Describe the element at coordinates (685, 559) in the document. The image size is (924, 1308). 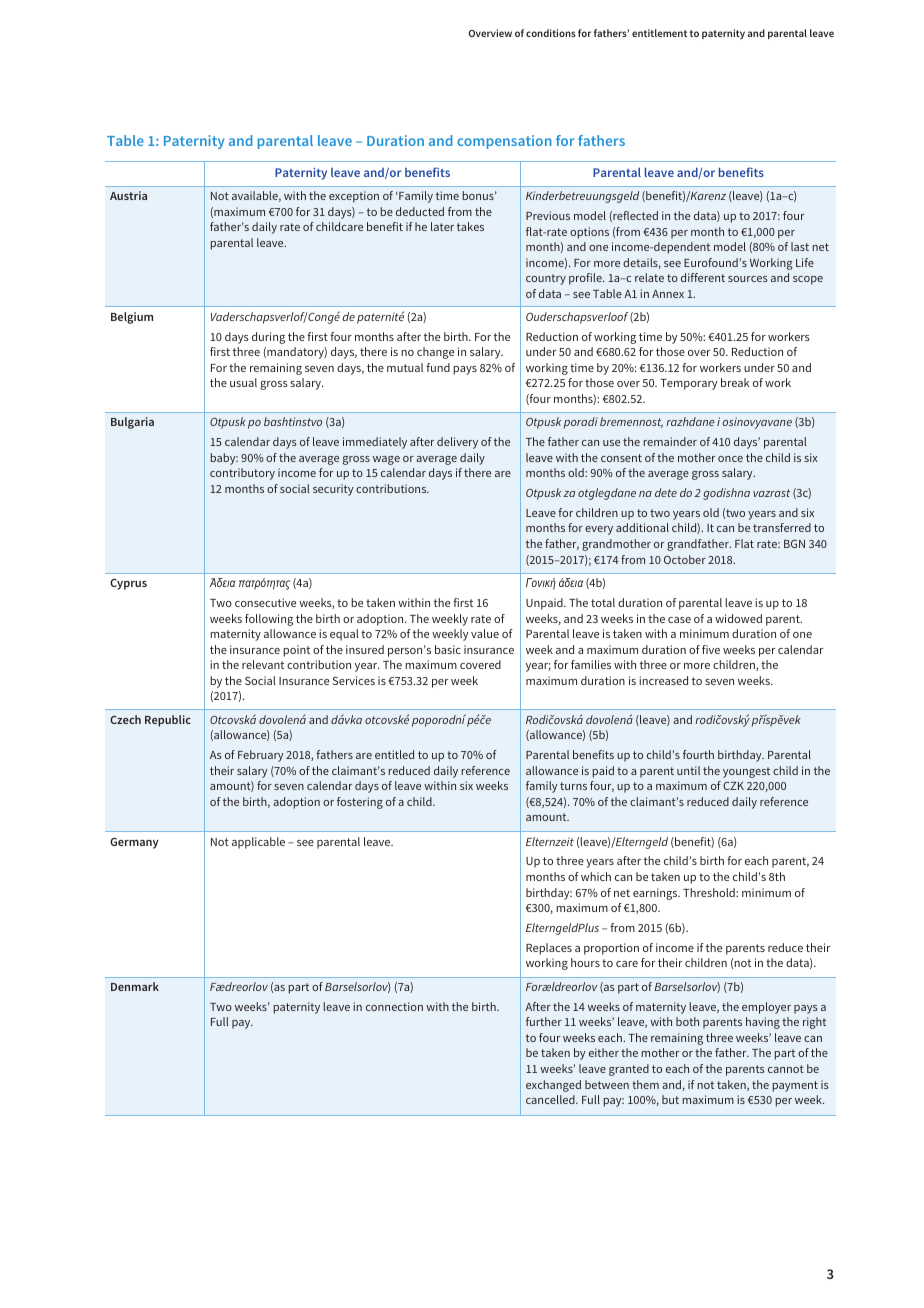
I see `October` at that location.
